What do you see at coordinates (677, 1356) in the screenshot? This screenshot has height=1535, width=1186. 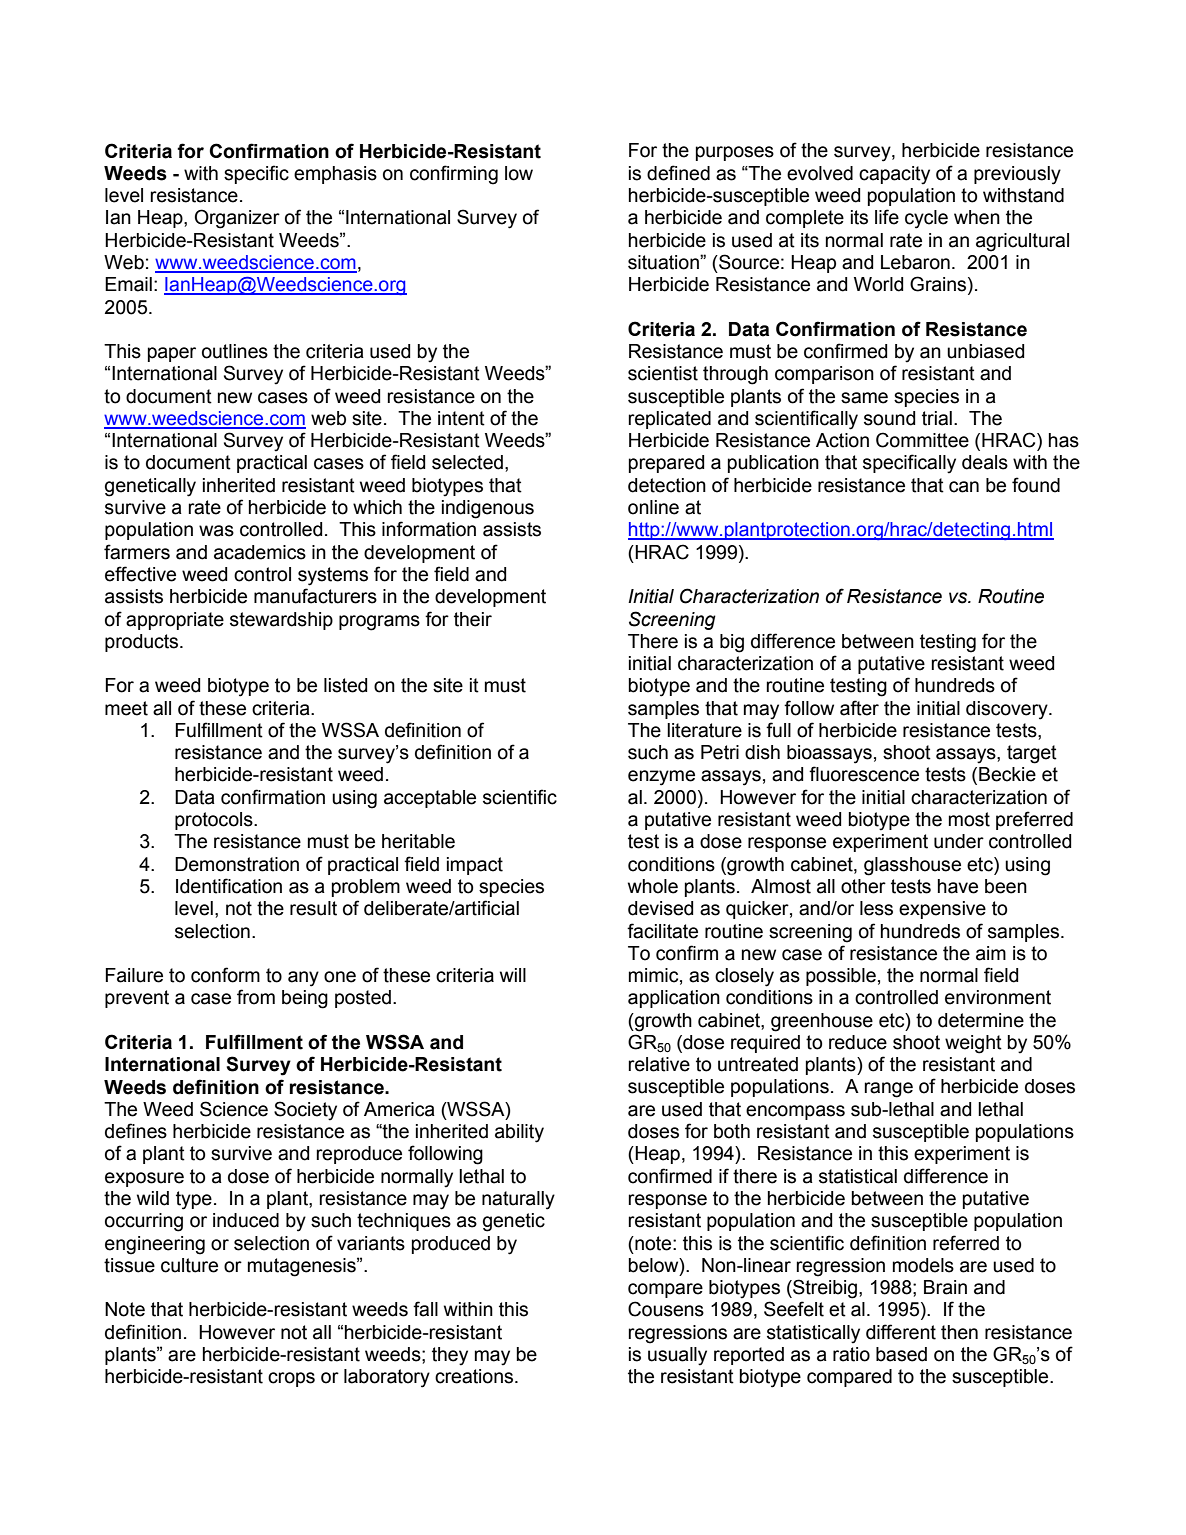 I see `usually` at bounding box center [677, 1356].
